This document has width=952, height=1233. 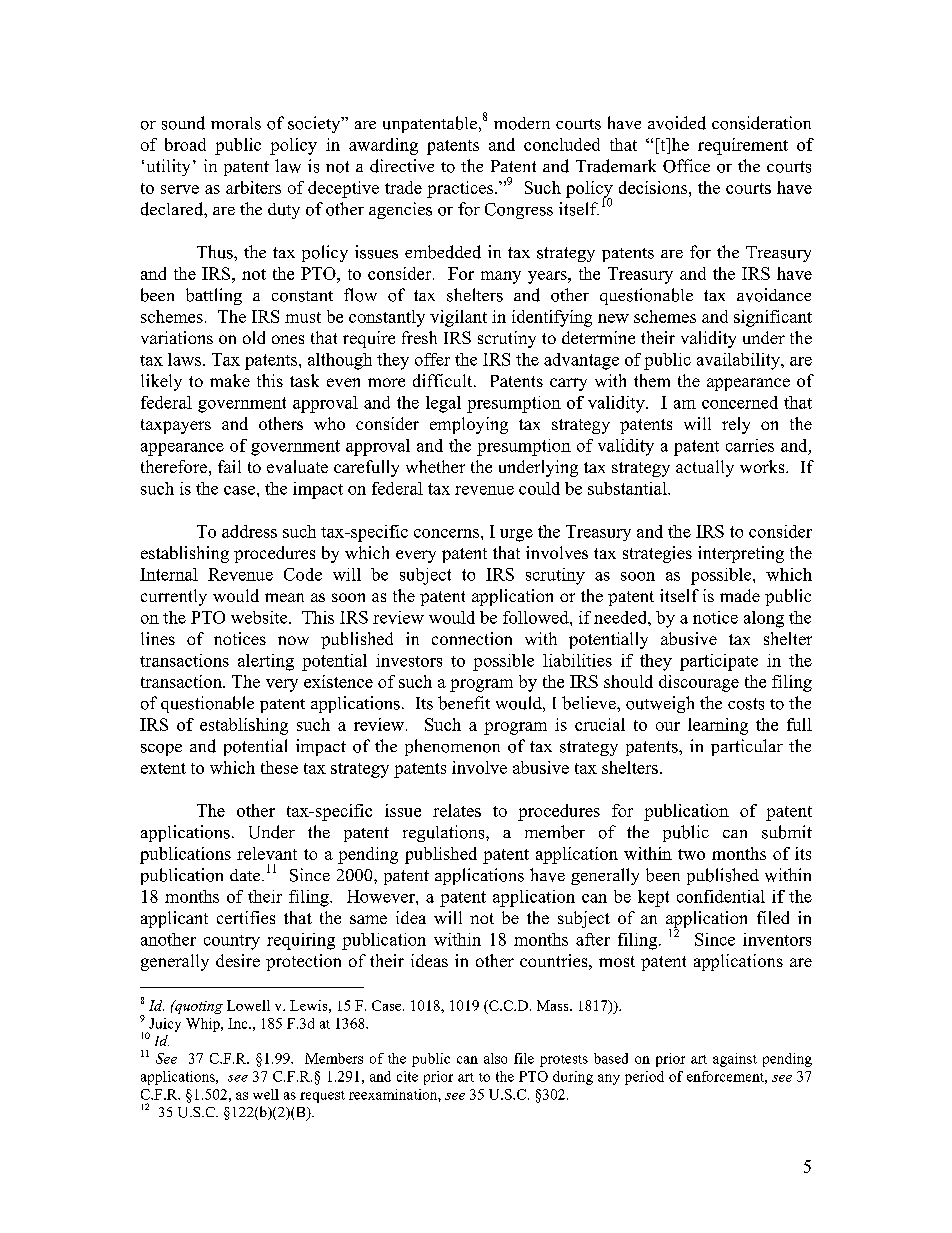 What do you see at coordinates (230, 380) in the document?
I see `make` at bounding box center [230, 380].
